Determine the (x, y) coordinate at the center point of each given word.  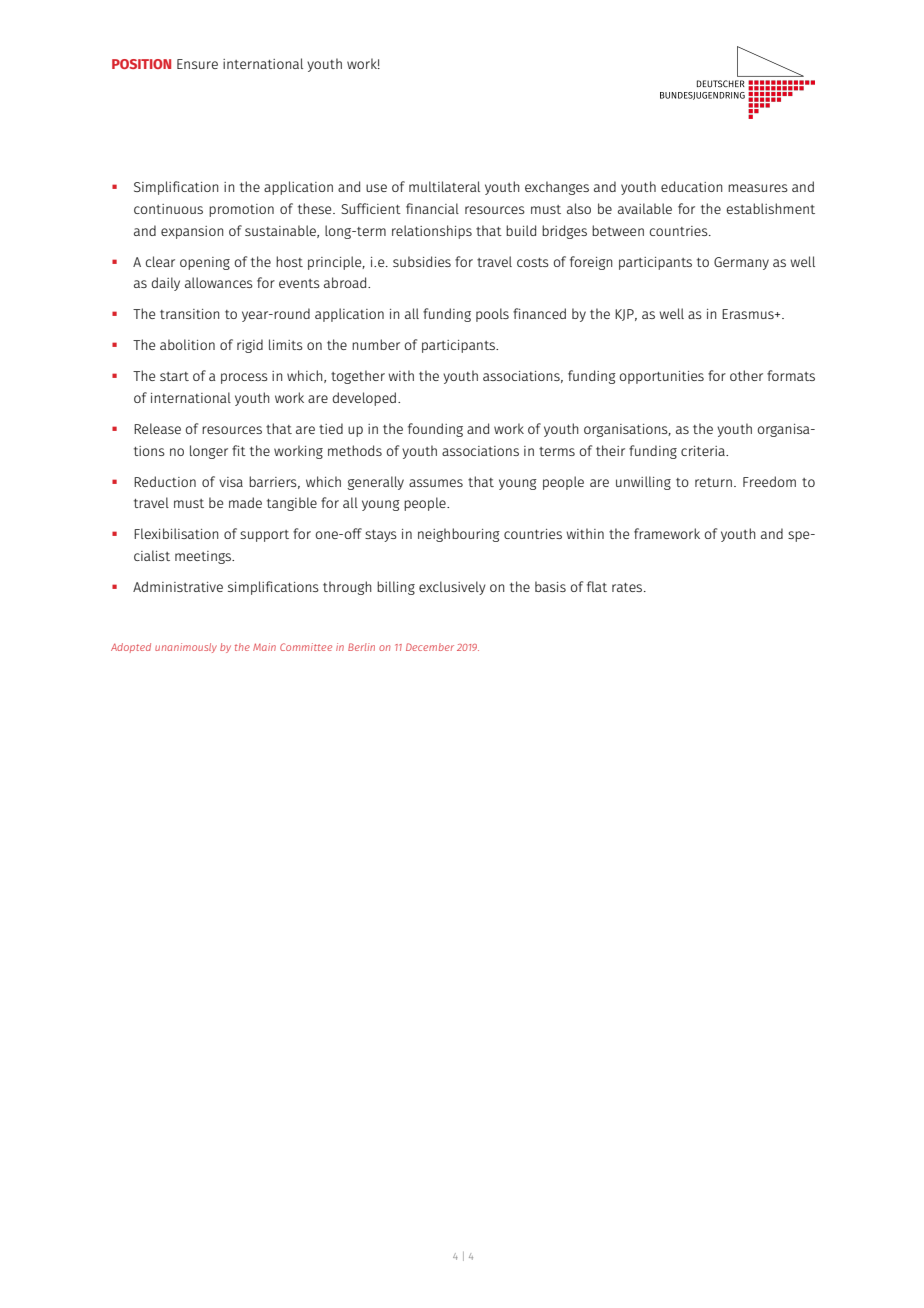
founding (435, 430)
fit (239, 450)
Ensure (197, 64)
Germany (741, 263)
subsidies (422, 261)
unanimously (186, 648)
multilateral (444, 186)
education (691, 186)
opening (205, 263)
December (430, 647)
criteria (704, 451)
